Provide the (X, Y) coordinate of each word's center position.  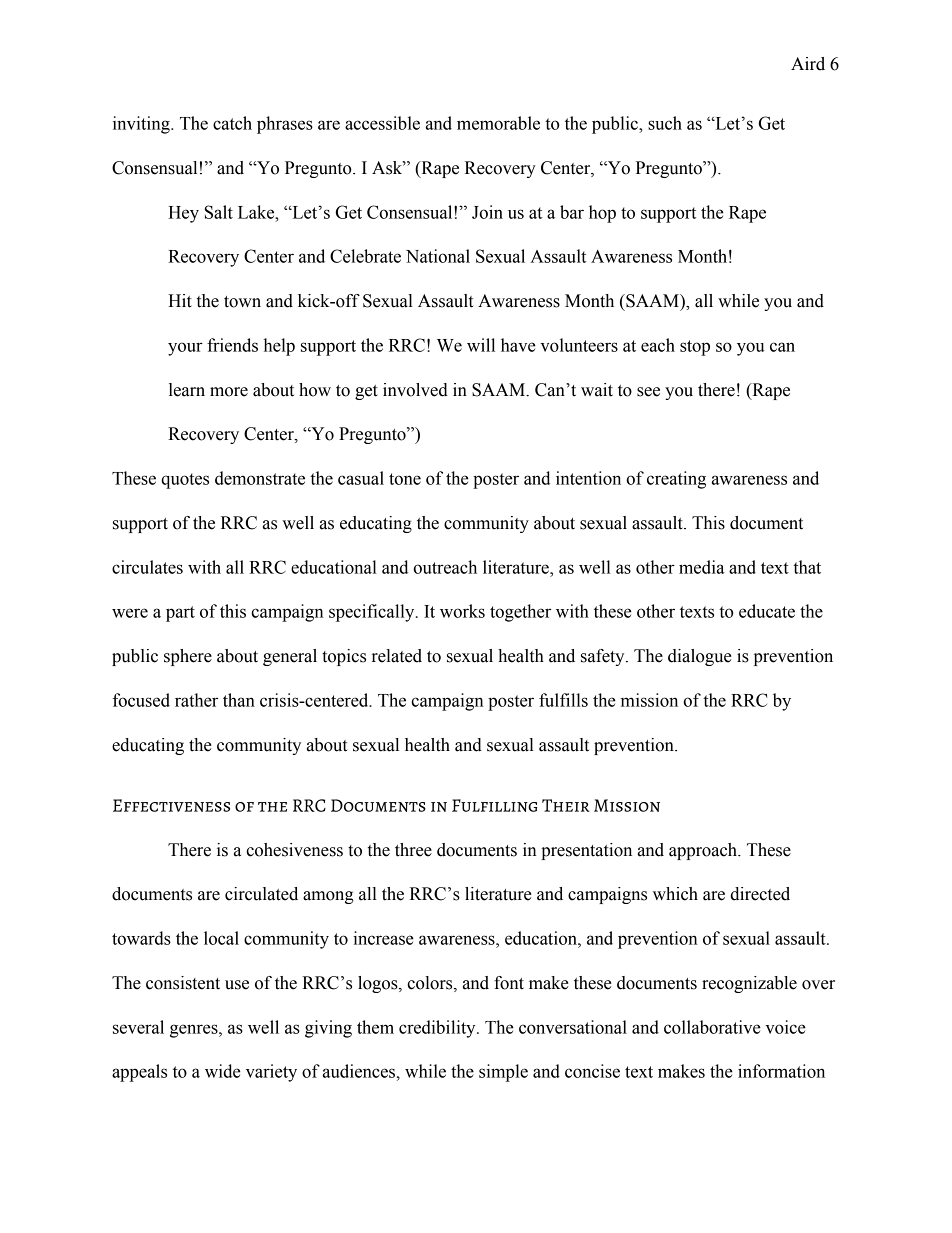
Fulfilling (494, 805)
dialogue (700, 657)
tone (405, 479)
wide (223, 1071)
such (665, 123)
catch (232, 123)
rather (196, 700)
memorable (498, 123)
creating (676, 480)
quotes (185, 481)
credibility (438, 1029)
